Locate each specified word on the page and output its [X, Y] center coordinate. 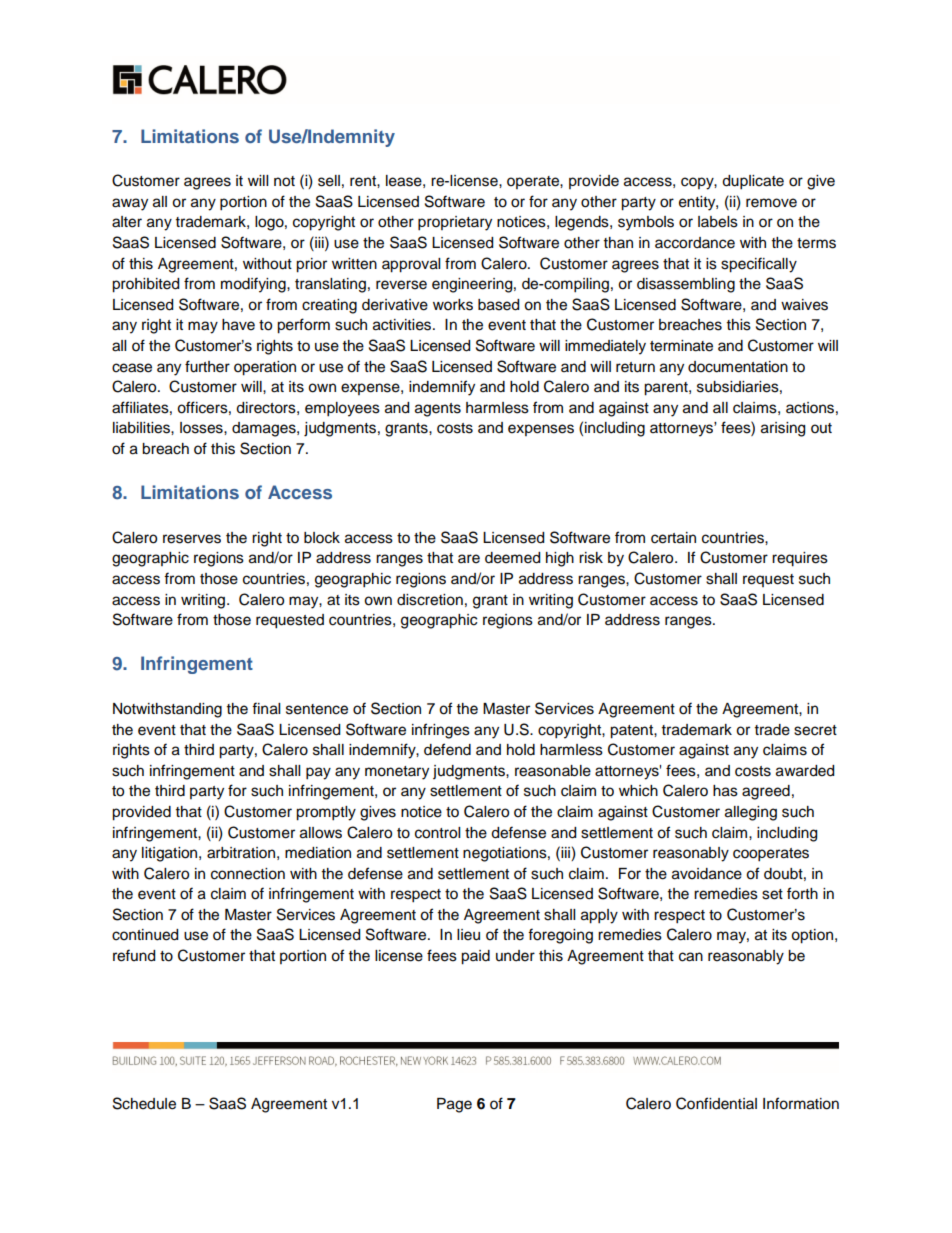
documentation [738, 367]
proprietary [455, 223]
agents [438, 410]
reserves [192, 539]
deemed [512, 558]
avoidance [707, 874]
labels [718, 222]
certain [673, 538]
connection [248, 874]
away [130, 204]
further [207, 366]
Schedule [144, 1103]
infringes [441, 731]
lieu [468, 935]
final [266, 708]
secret [815, 730]
